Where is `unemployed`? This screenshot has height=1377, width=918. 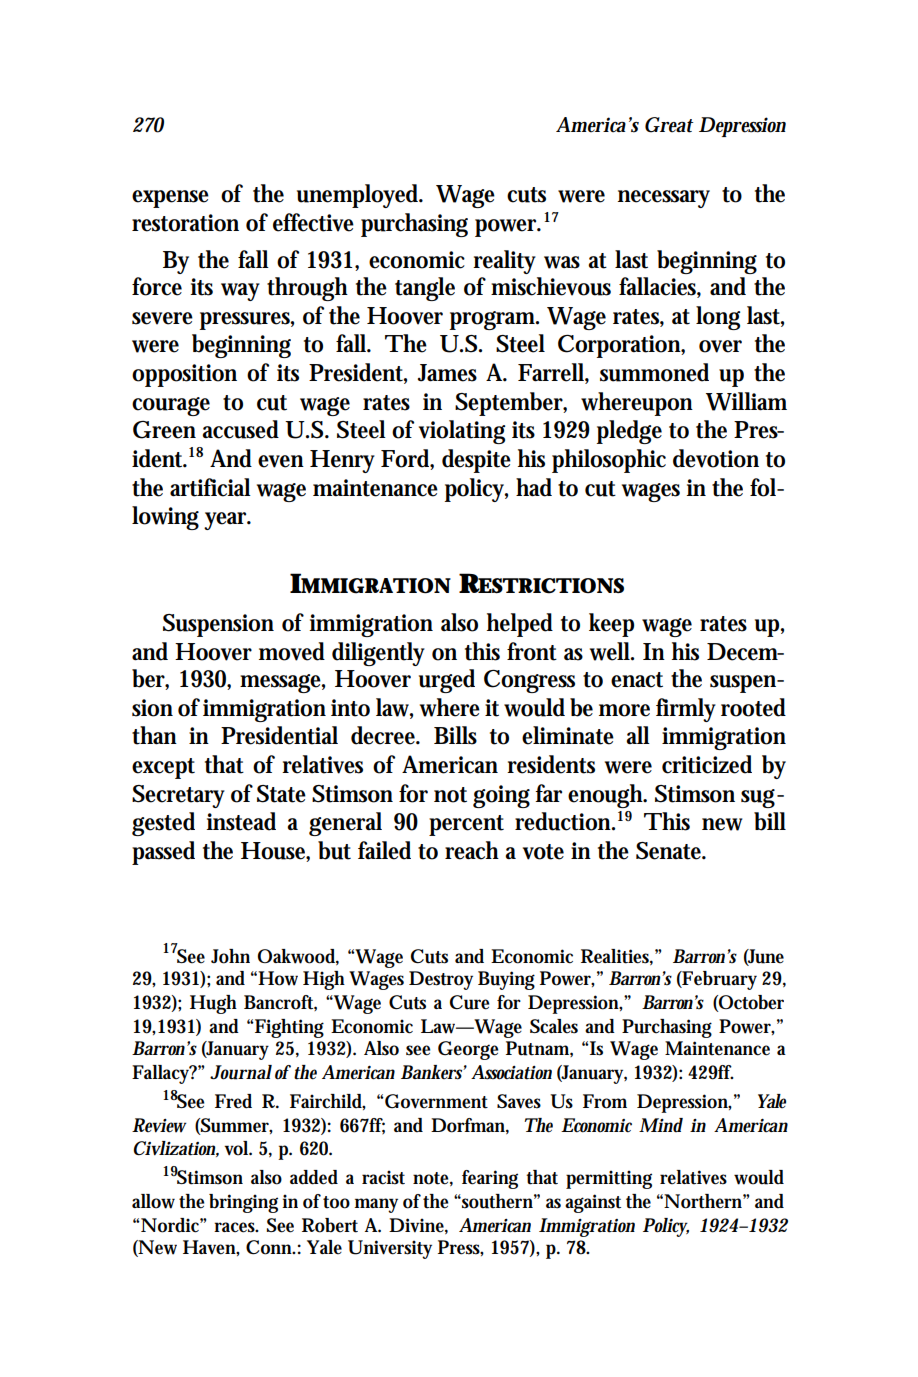
unemployed is located at coordinates (359, 196).
